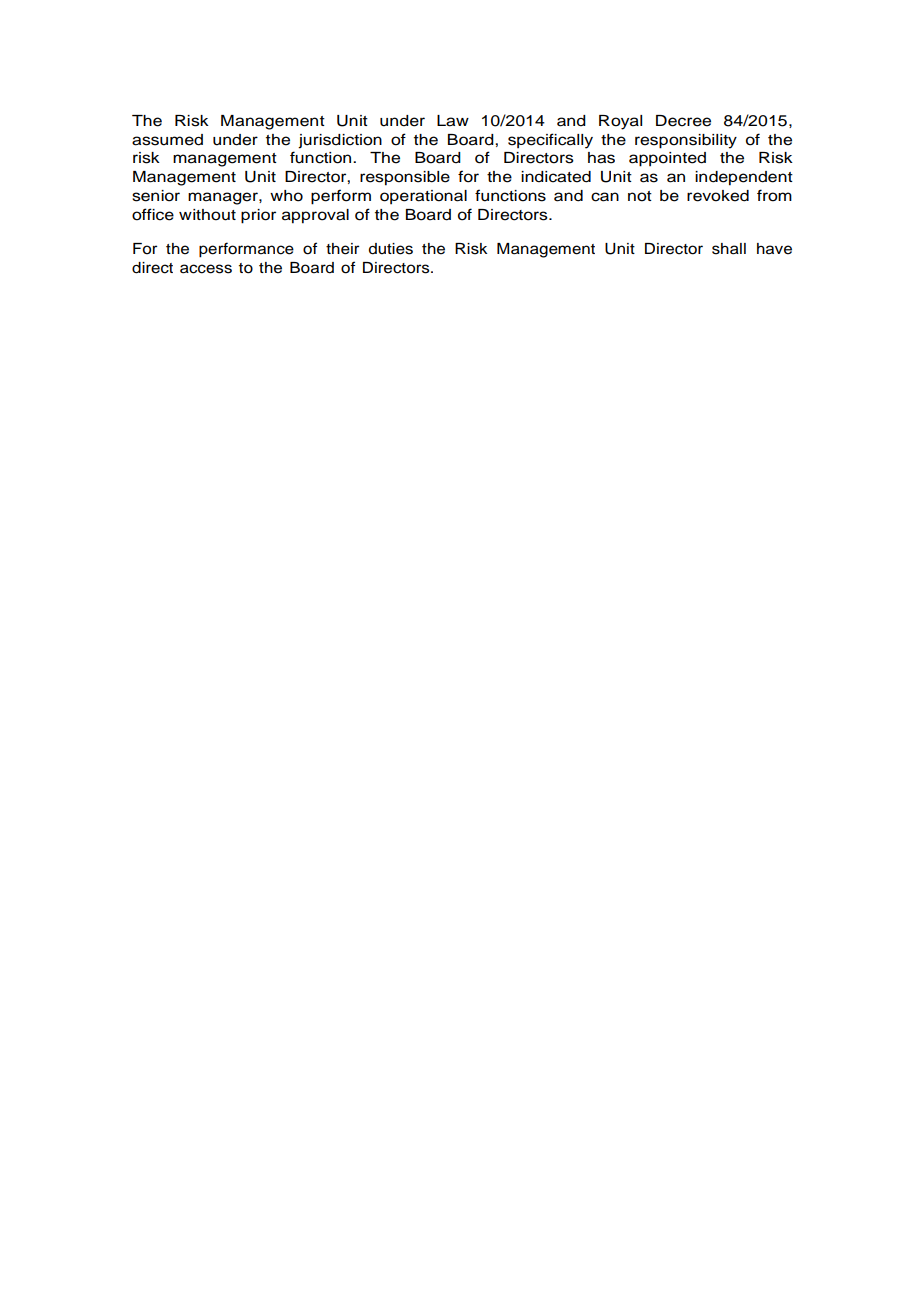  What do you see at coordinates (744, 178) in the page?
I see `independent` at bounding box center [744, 178].
